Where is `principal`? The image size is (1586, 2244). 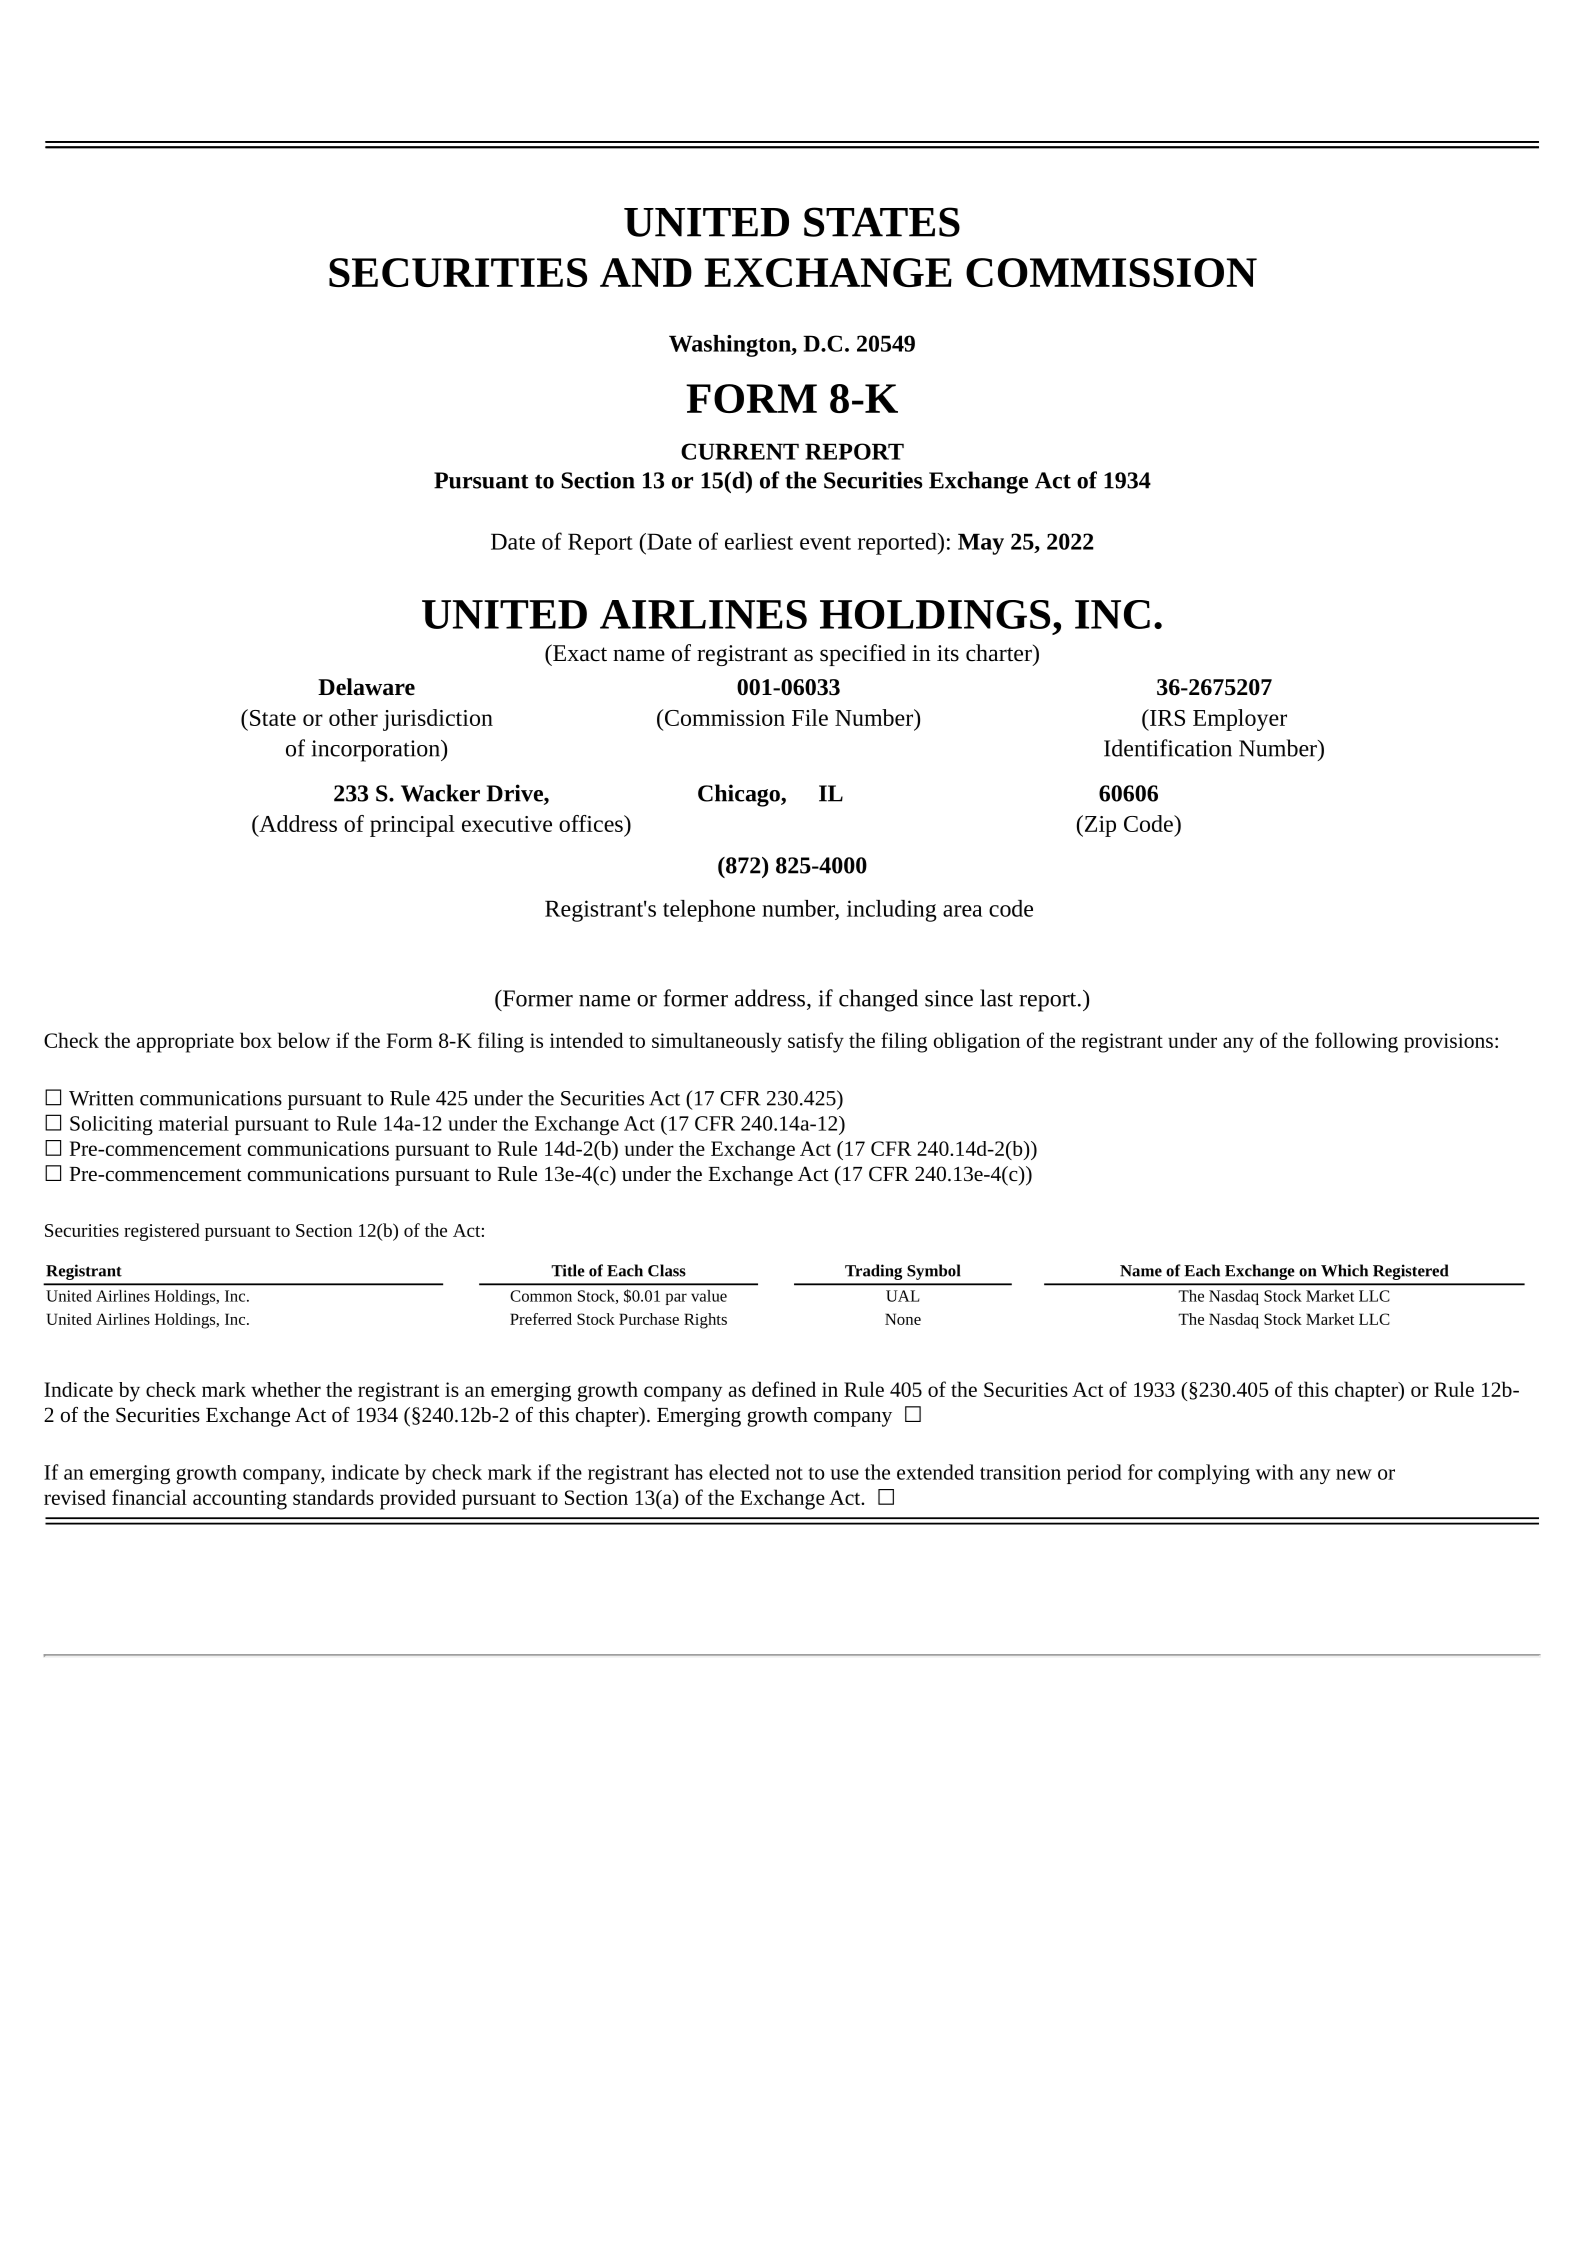
principal is located at coordinates (412, 826).
